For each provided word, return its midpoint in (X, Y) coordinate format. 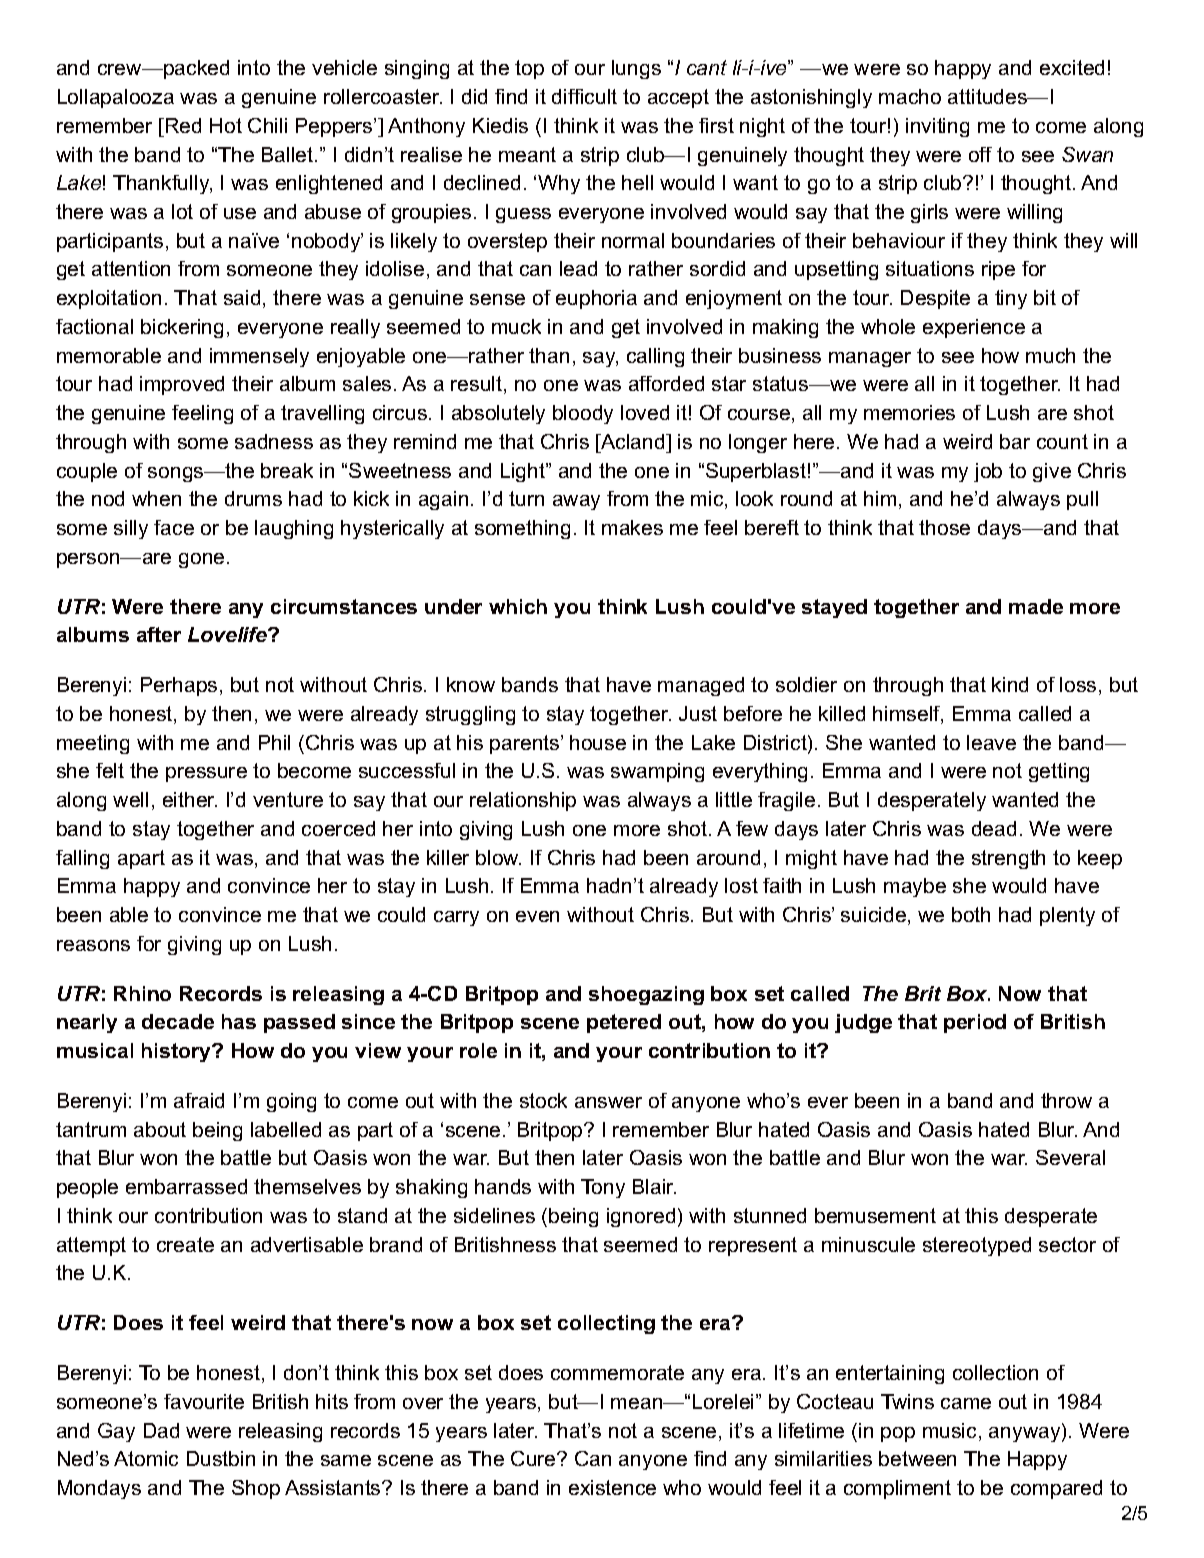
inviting (937, 127)
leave (991, 742)
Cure (534, 1458)
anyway (1026, 1433)
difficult (584, 96)
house (598, 742)
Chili (267, 125)
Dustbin (221, 1458)
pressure (206, 774)
